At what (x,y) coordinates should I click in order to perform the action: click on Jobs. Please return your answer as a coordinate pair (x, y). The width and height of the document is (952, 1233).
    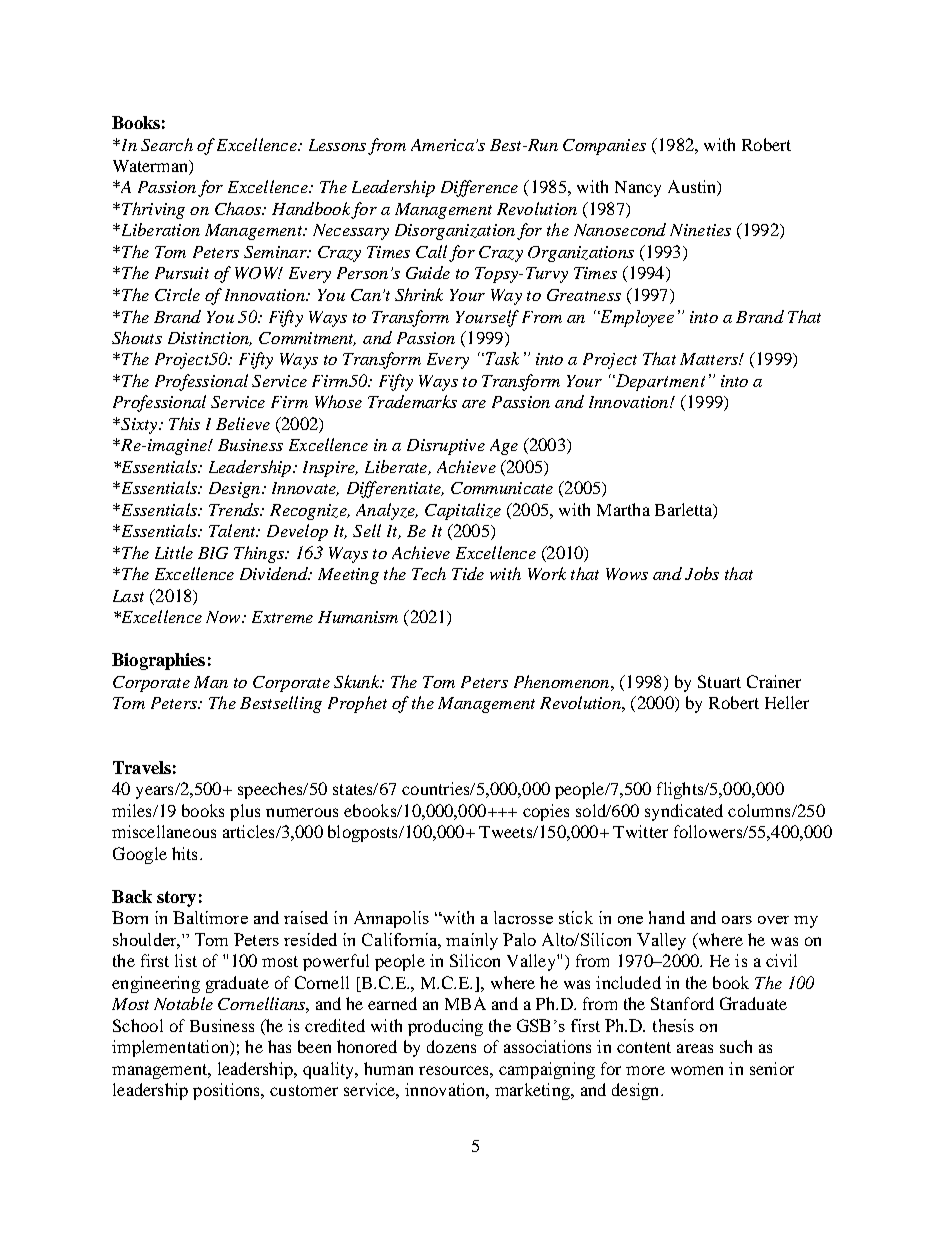
    Looking at the image, I should click on (702, 573).
